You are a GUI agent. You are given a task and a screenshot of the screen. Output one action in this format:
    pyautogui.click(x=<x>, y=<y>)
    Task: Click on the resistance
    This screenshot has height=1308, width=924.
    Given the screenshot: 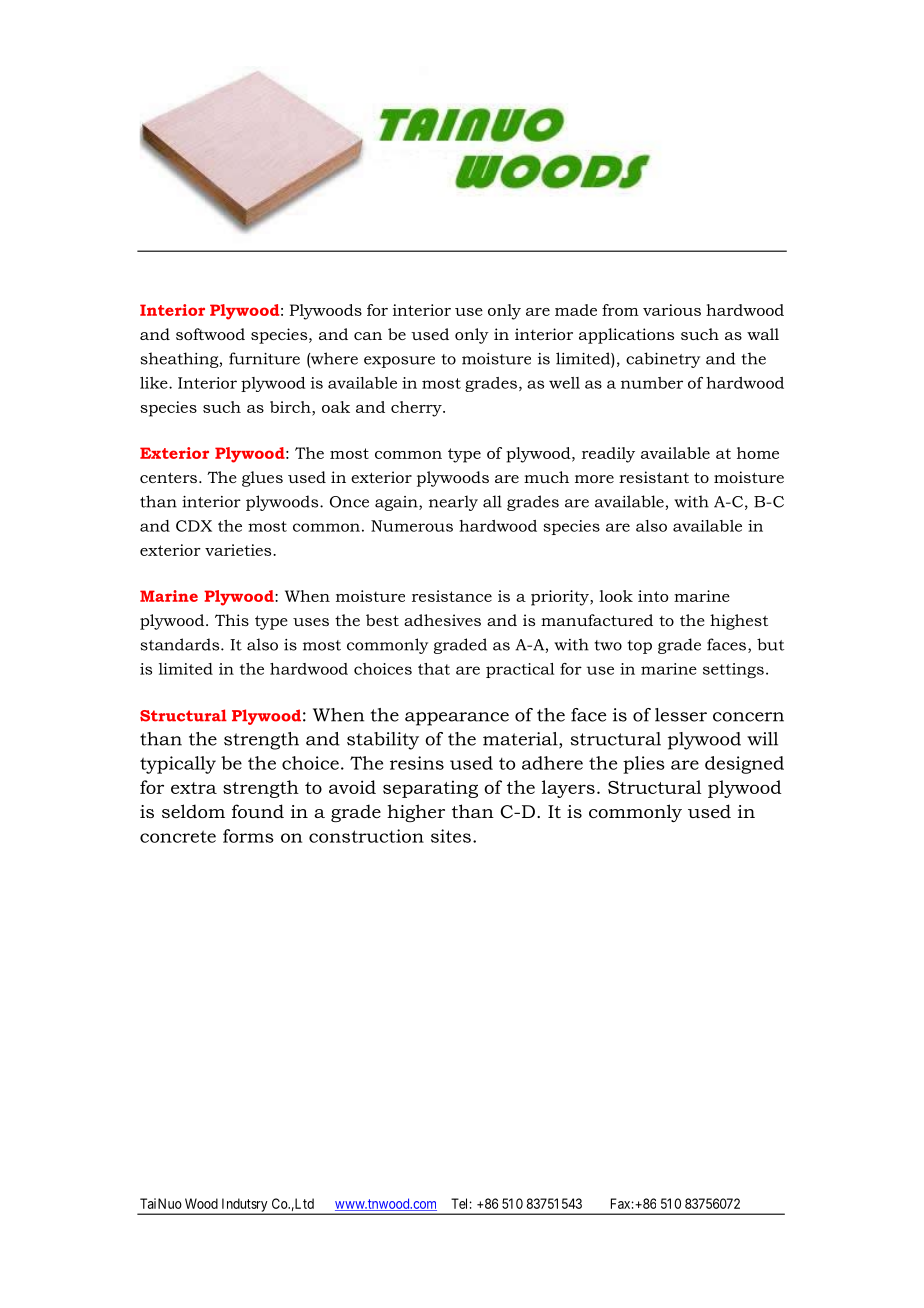 What is the action you would take?
    pyautogui.click(x=452, y=596)
